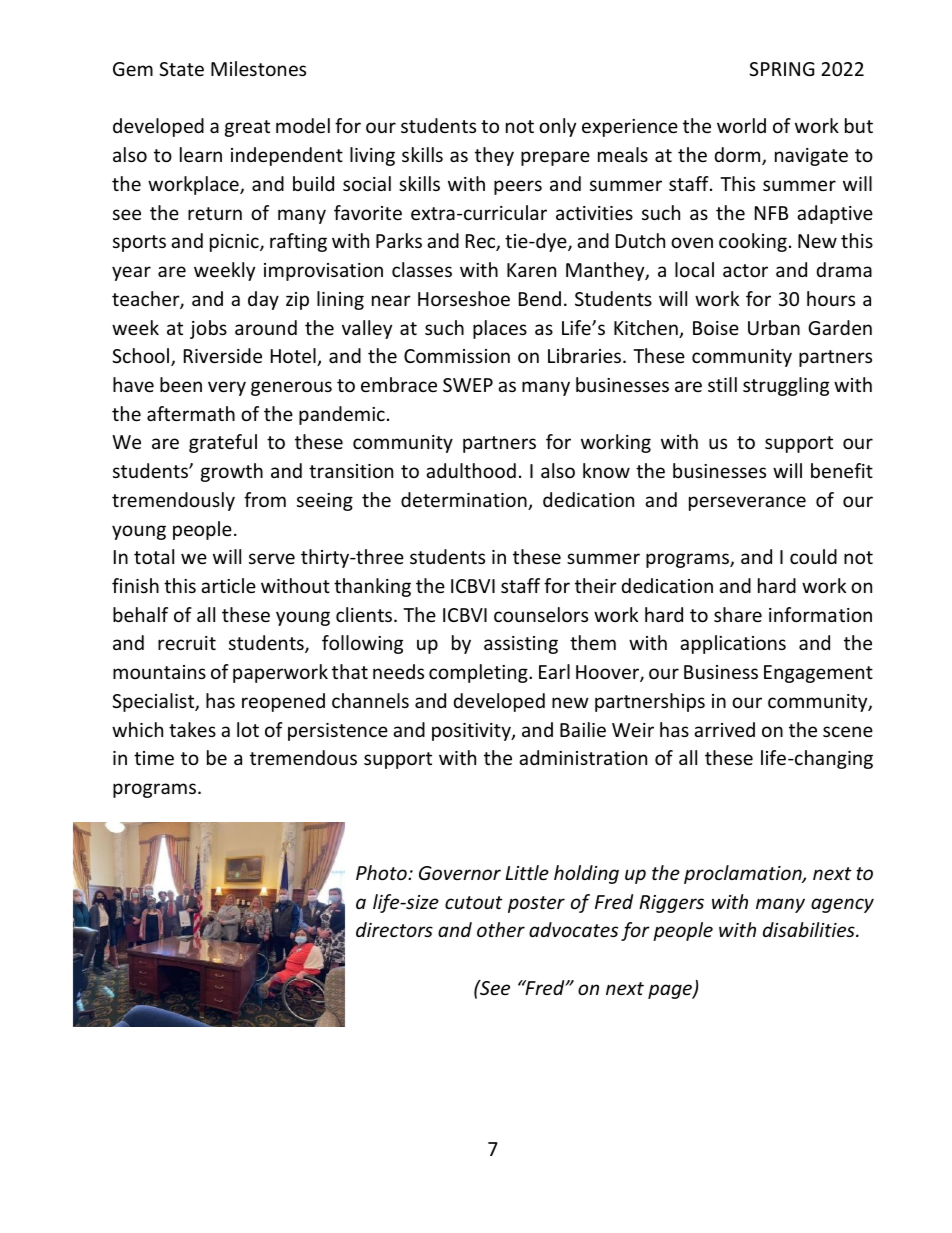 The height and width of the document is (1233, 952). Describe the element at coordinates (557, 127) in the document. I see `only` at that location.
